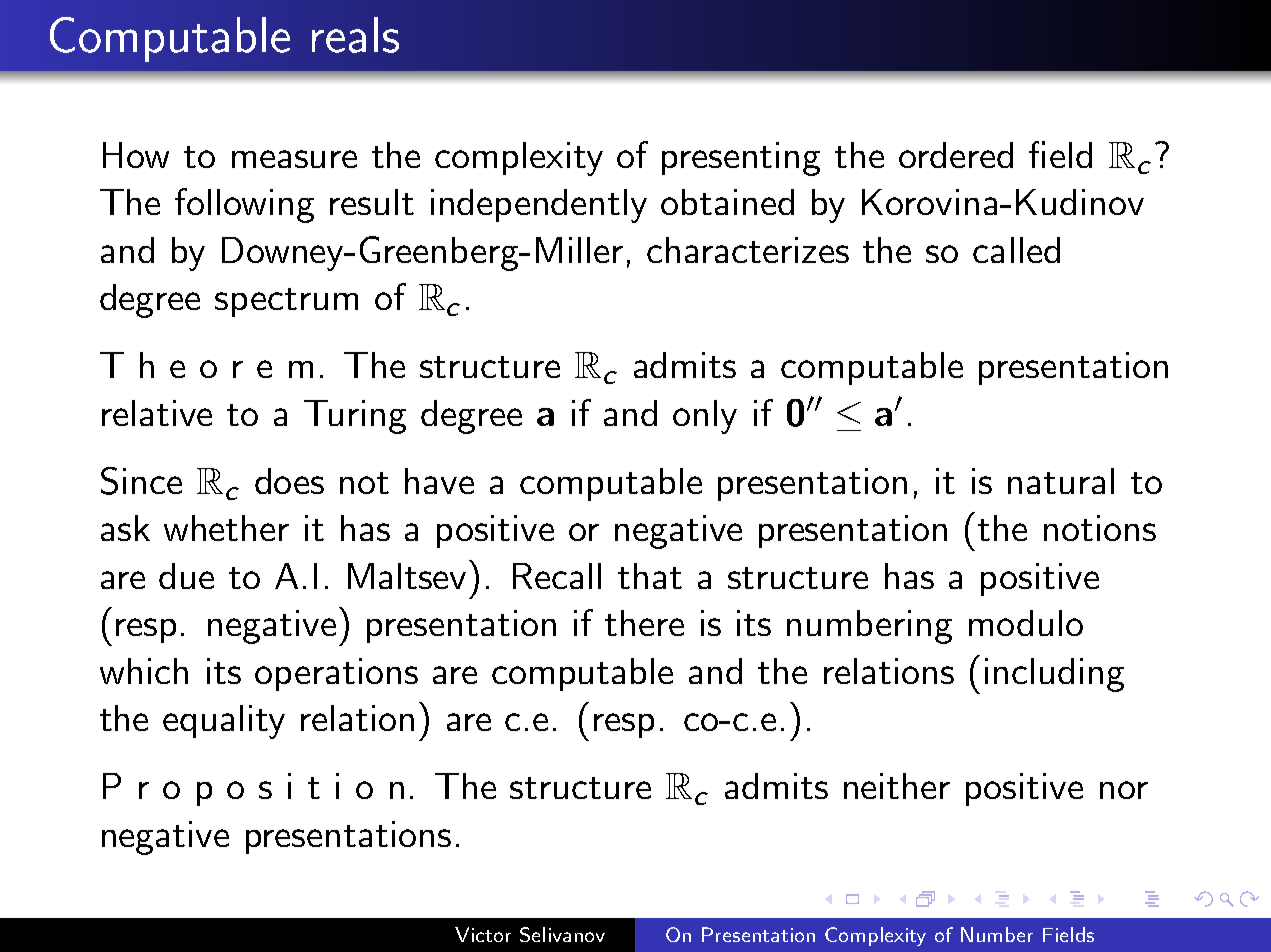 This screenshot has height=952, width=1271. Describe the element at coordinates (644, 623) in the screenshot. I see `there` at that location.
